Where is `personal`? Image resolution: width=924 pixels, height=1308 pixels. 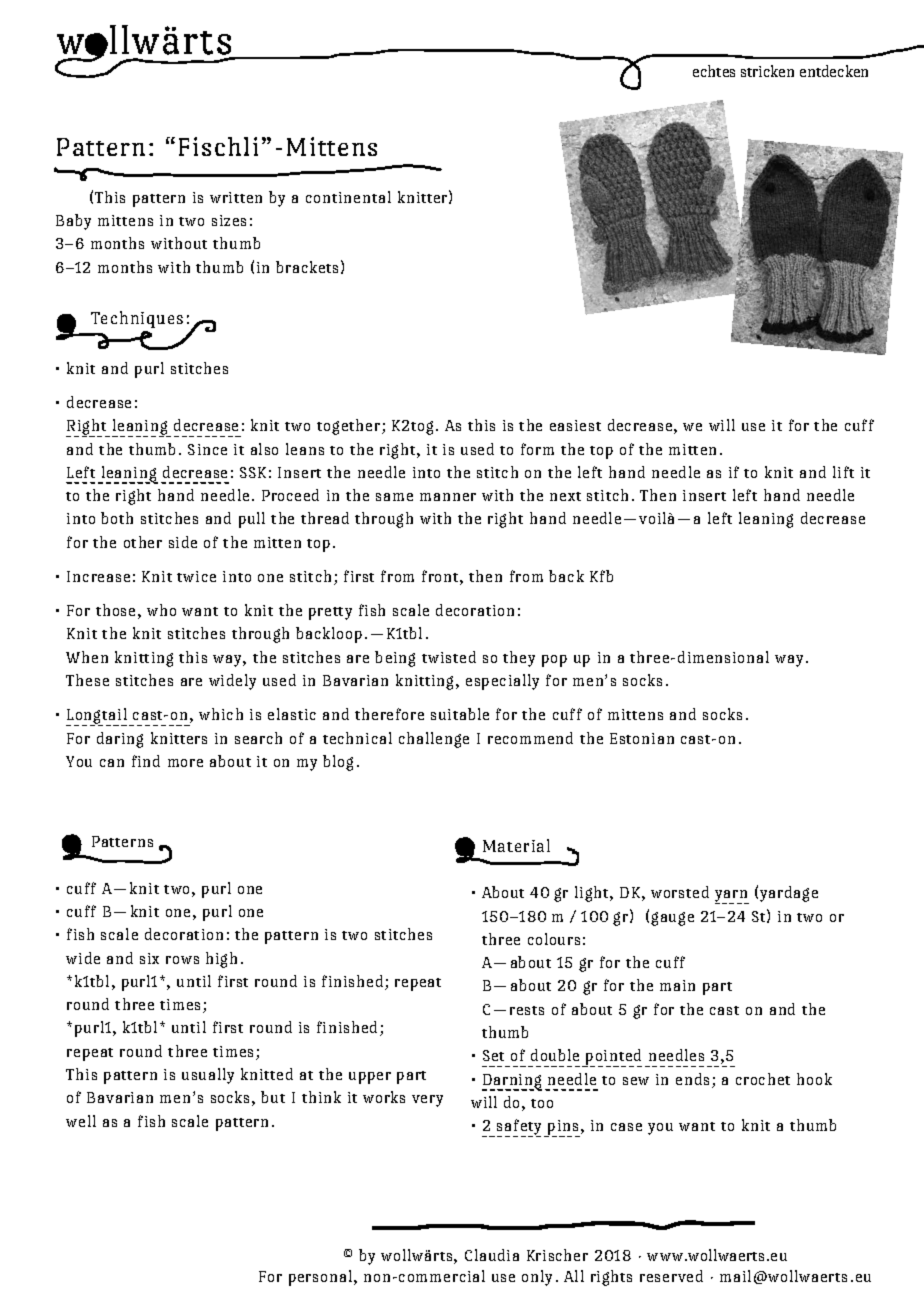
personal is located at coordinates (320, 1278).
